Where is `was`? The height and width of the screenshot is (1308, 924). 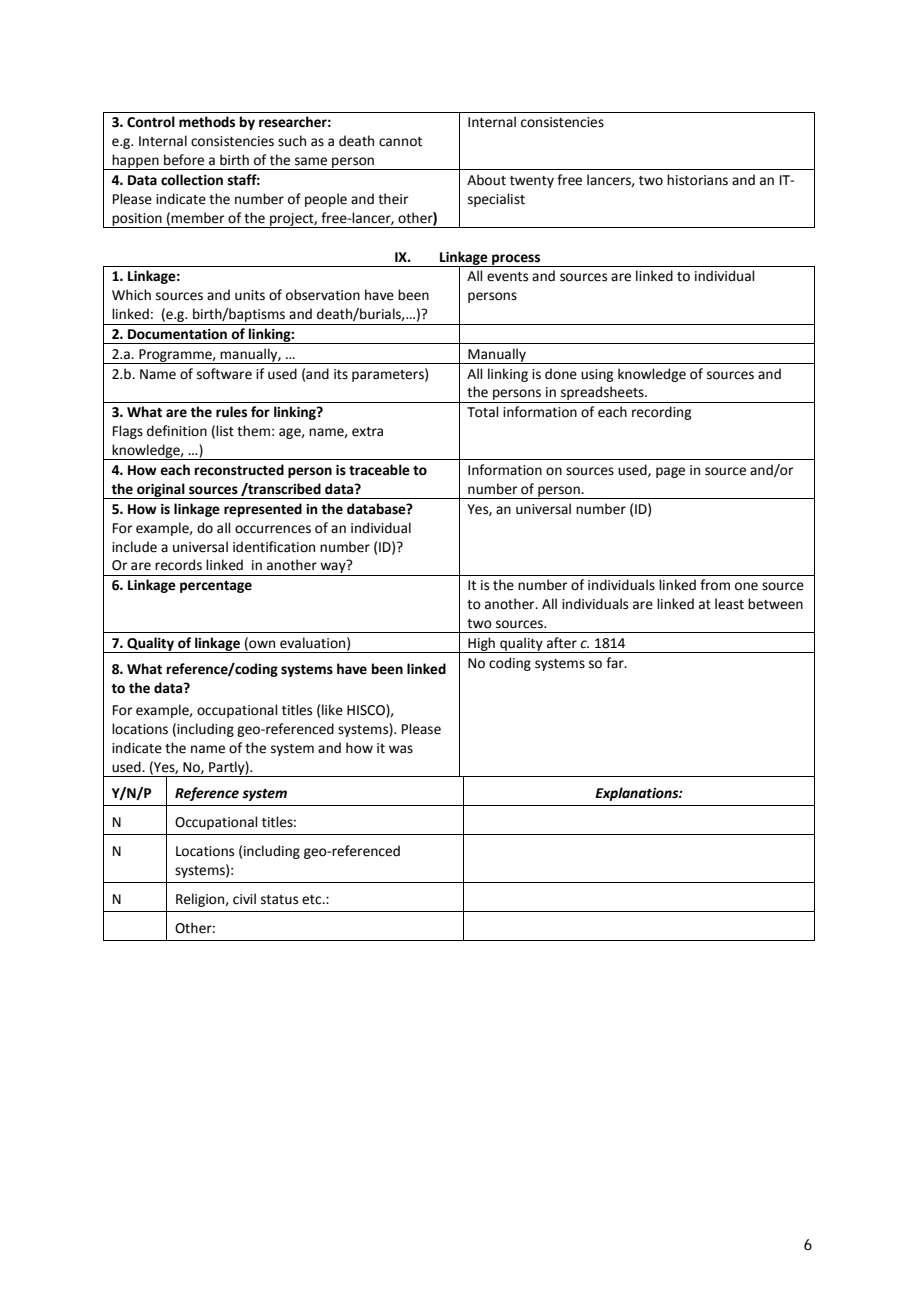
was is located at coordinates (401, 749).
